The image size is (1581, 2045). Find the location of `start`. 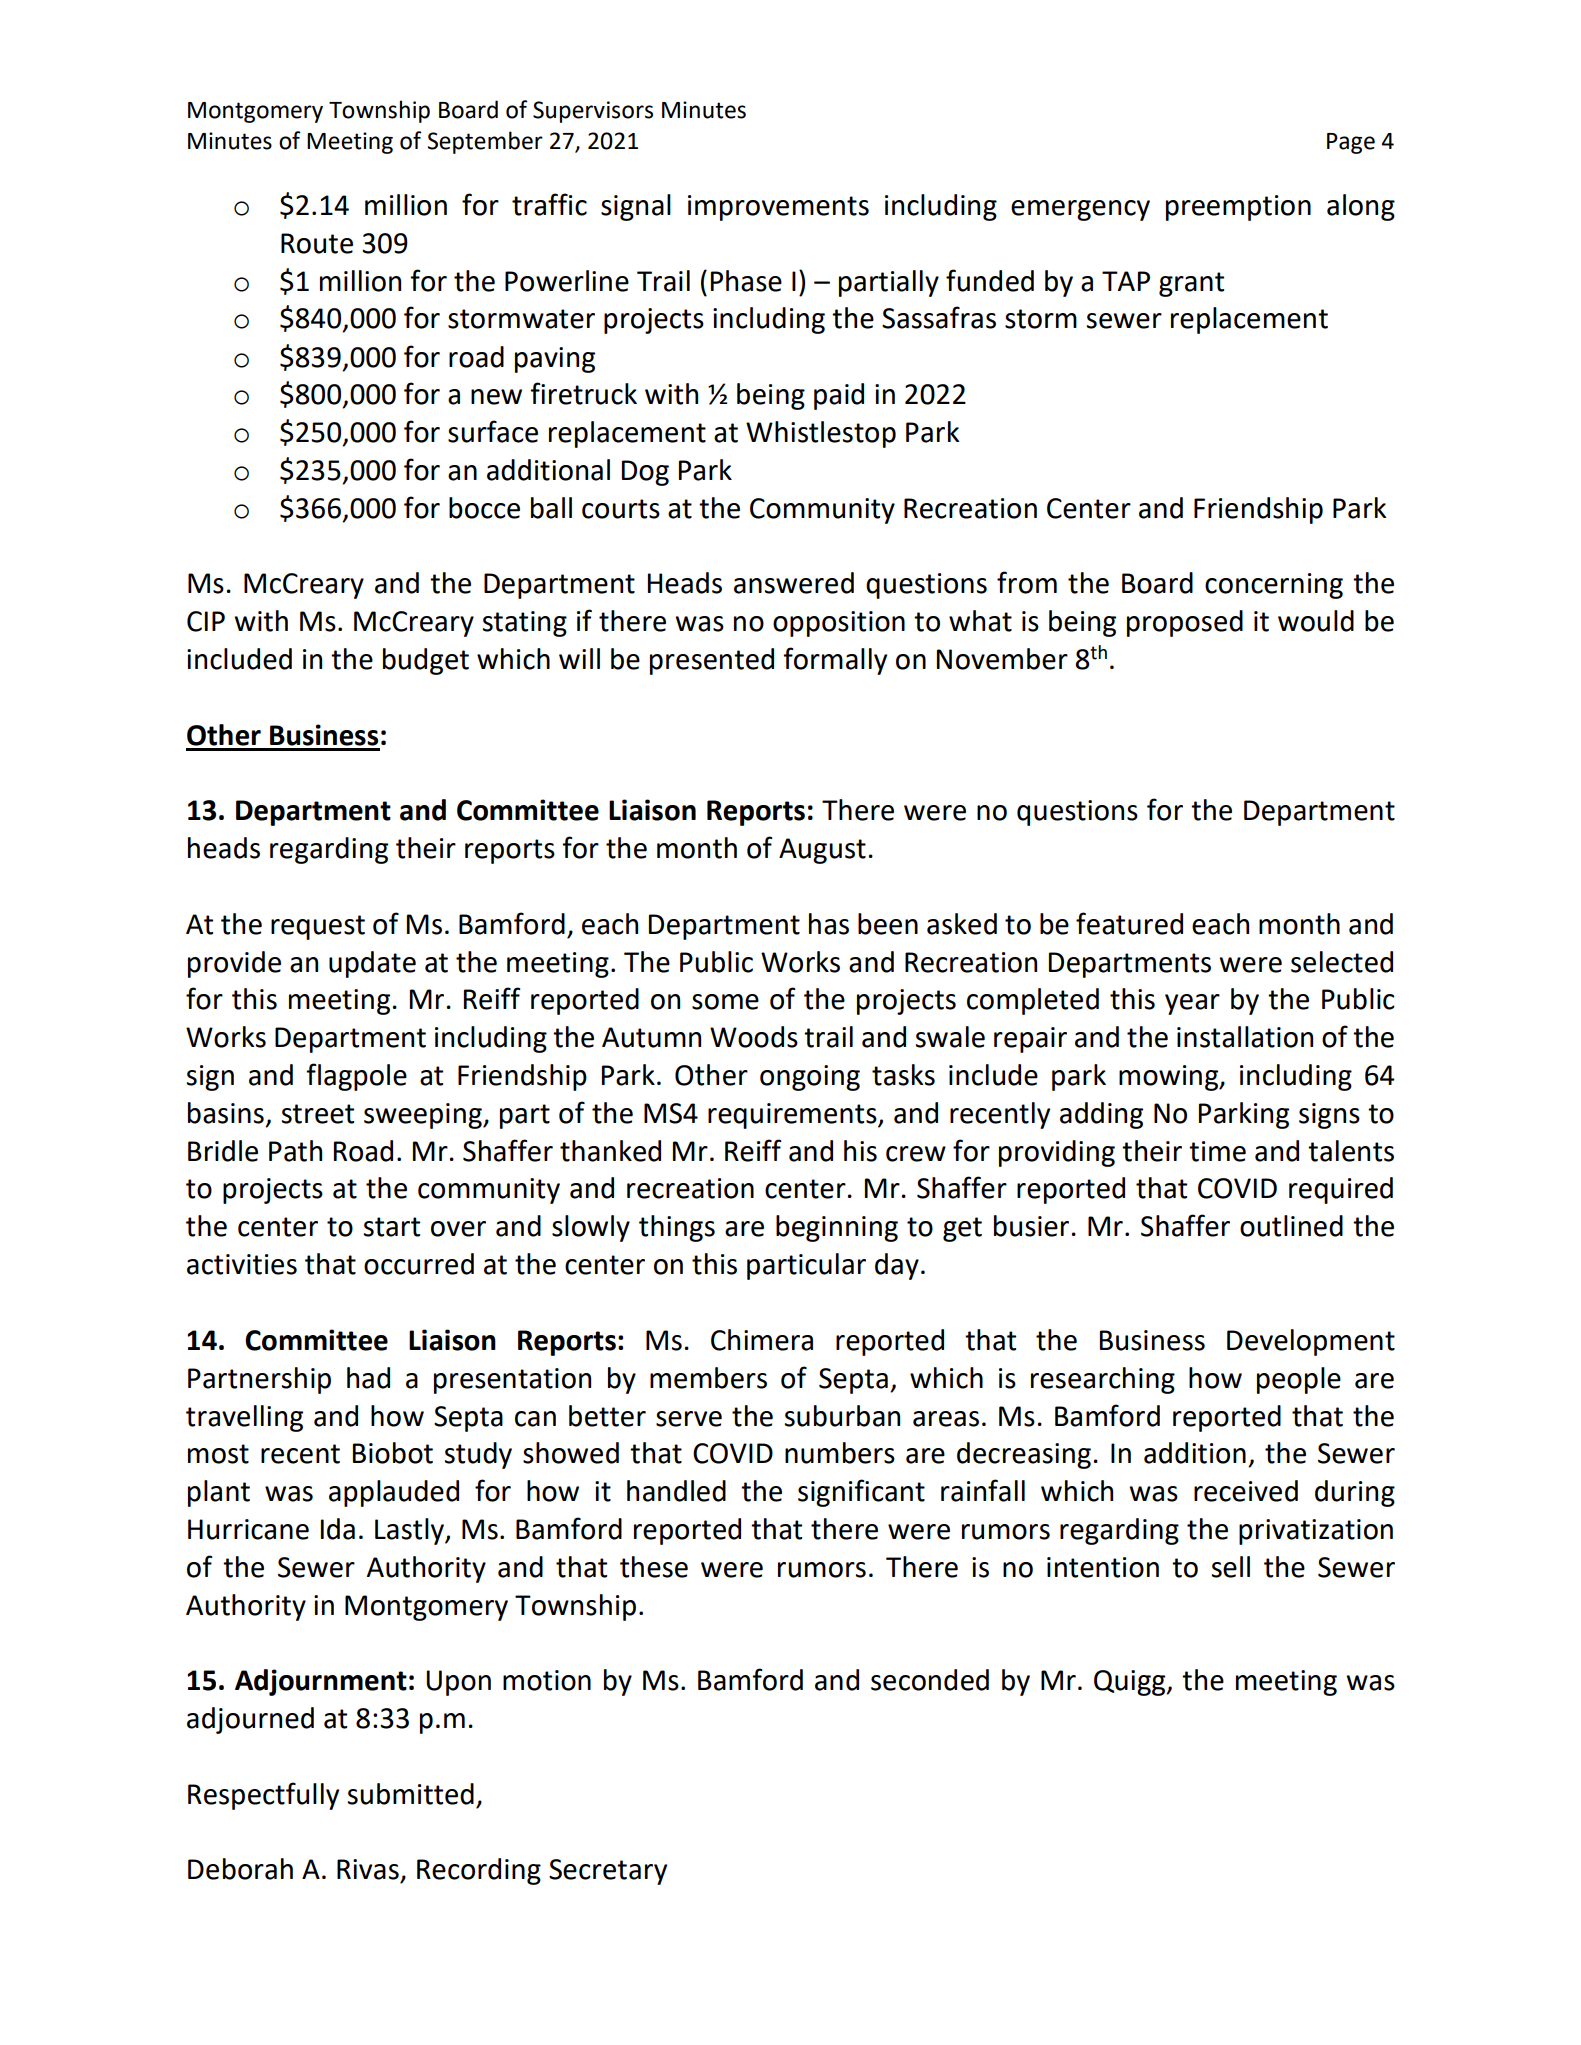

start is located at coordinates (392, 1227).
